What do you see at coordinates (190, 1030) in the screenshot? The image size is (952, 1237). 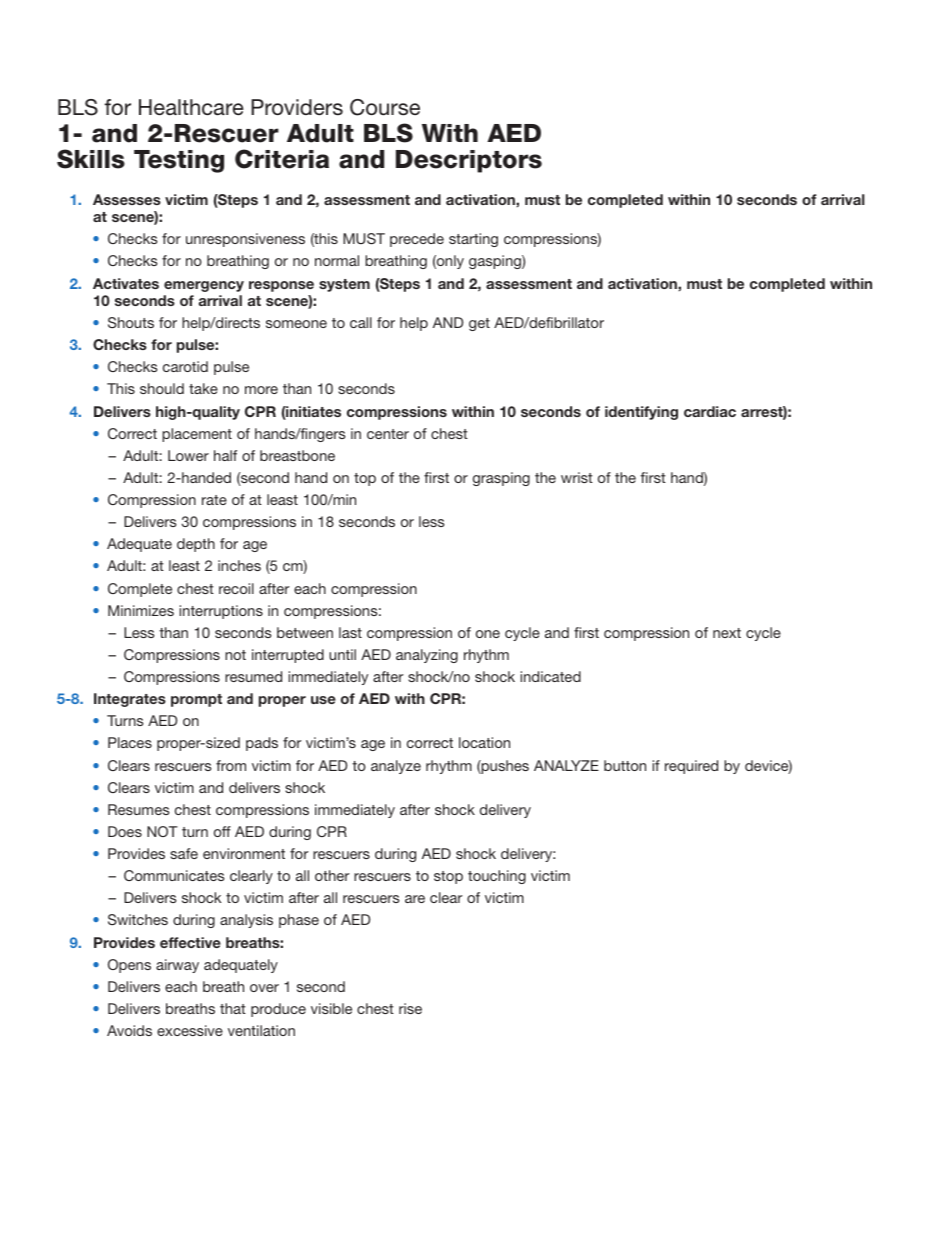 I see `excessive` at bounding box center [190, 1030].
